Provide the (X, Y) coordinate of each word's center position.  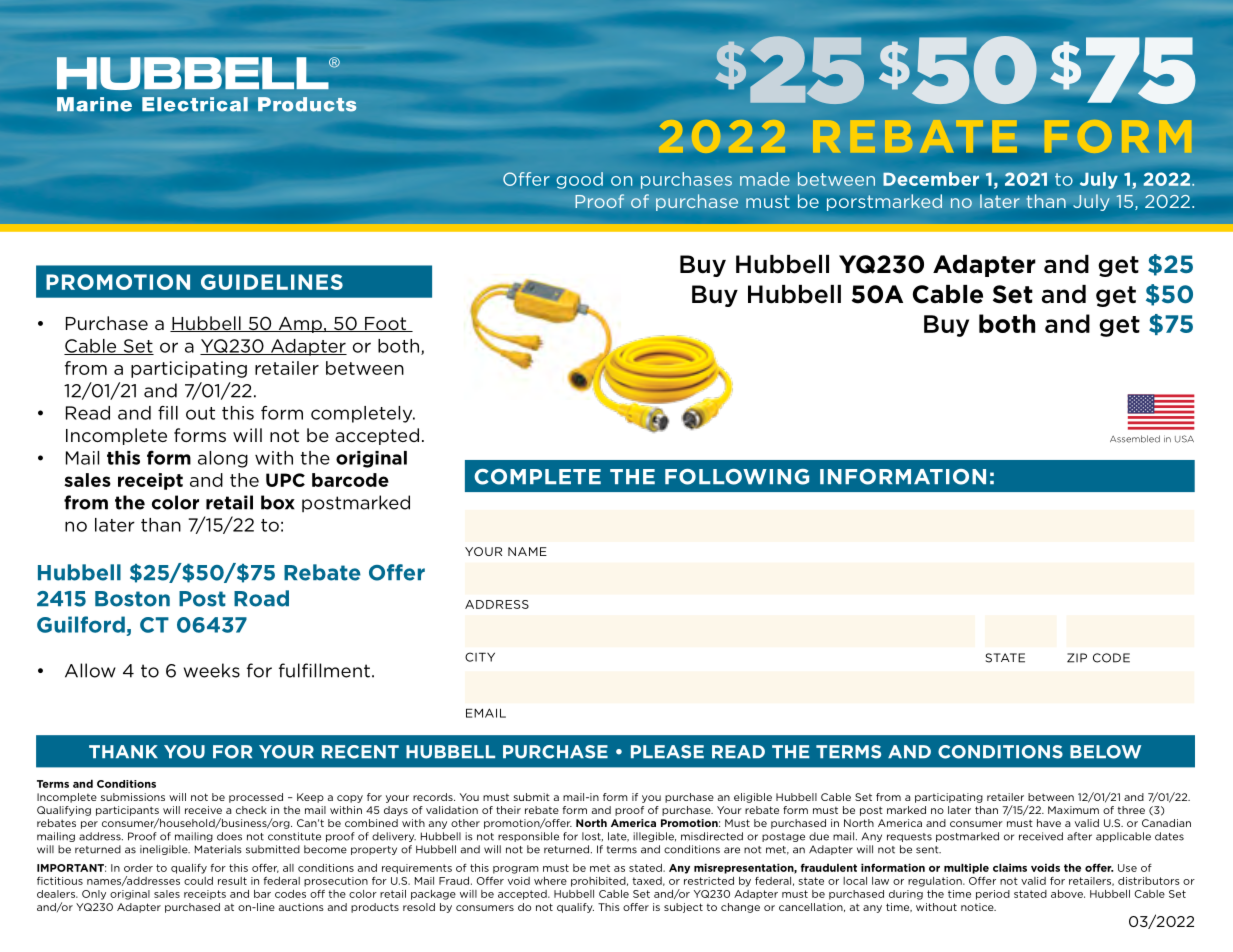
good (580, 180)
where (550, 881)
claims (1010, 867)
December (931, 179)
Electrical (195, 104)
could (198, 881)
